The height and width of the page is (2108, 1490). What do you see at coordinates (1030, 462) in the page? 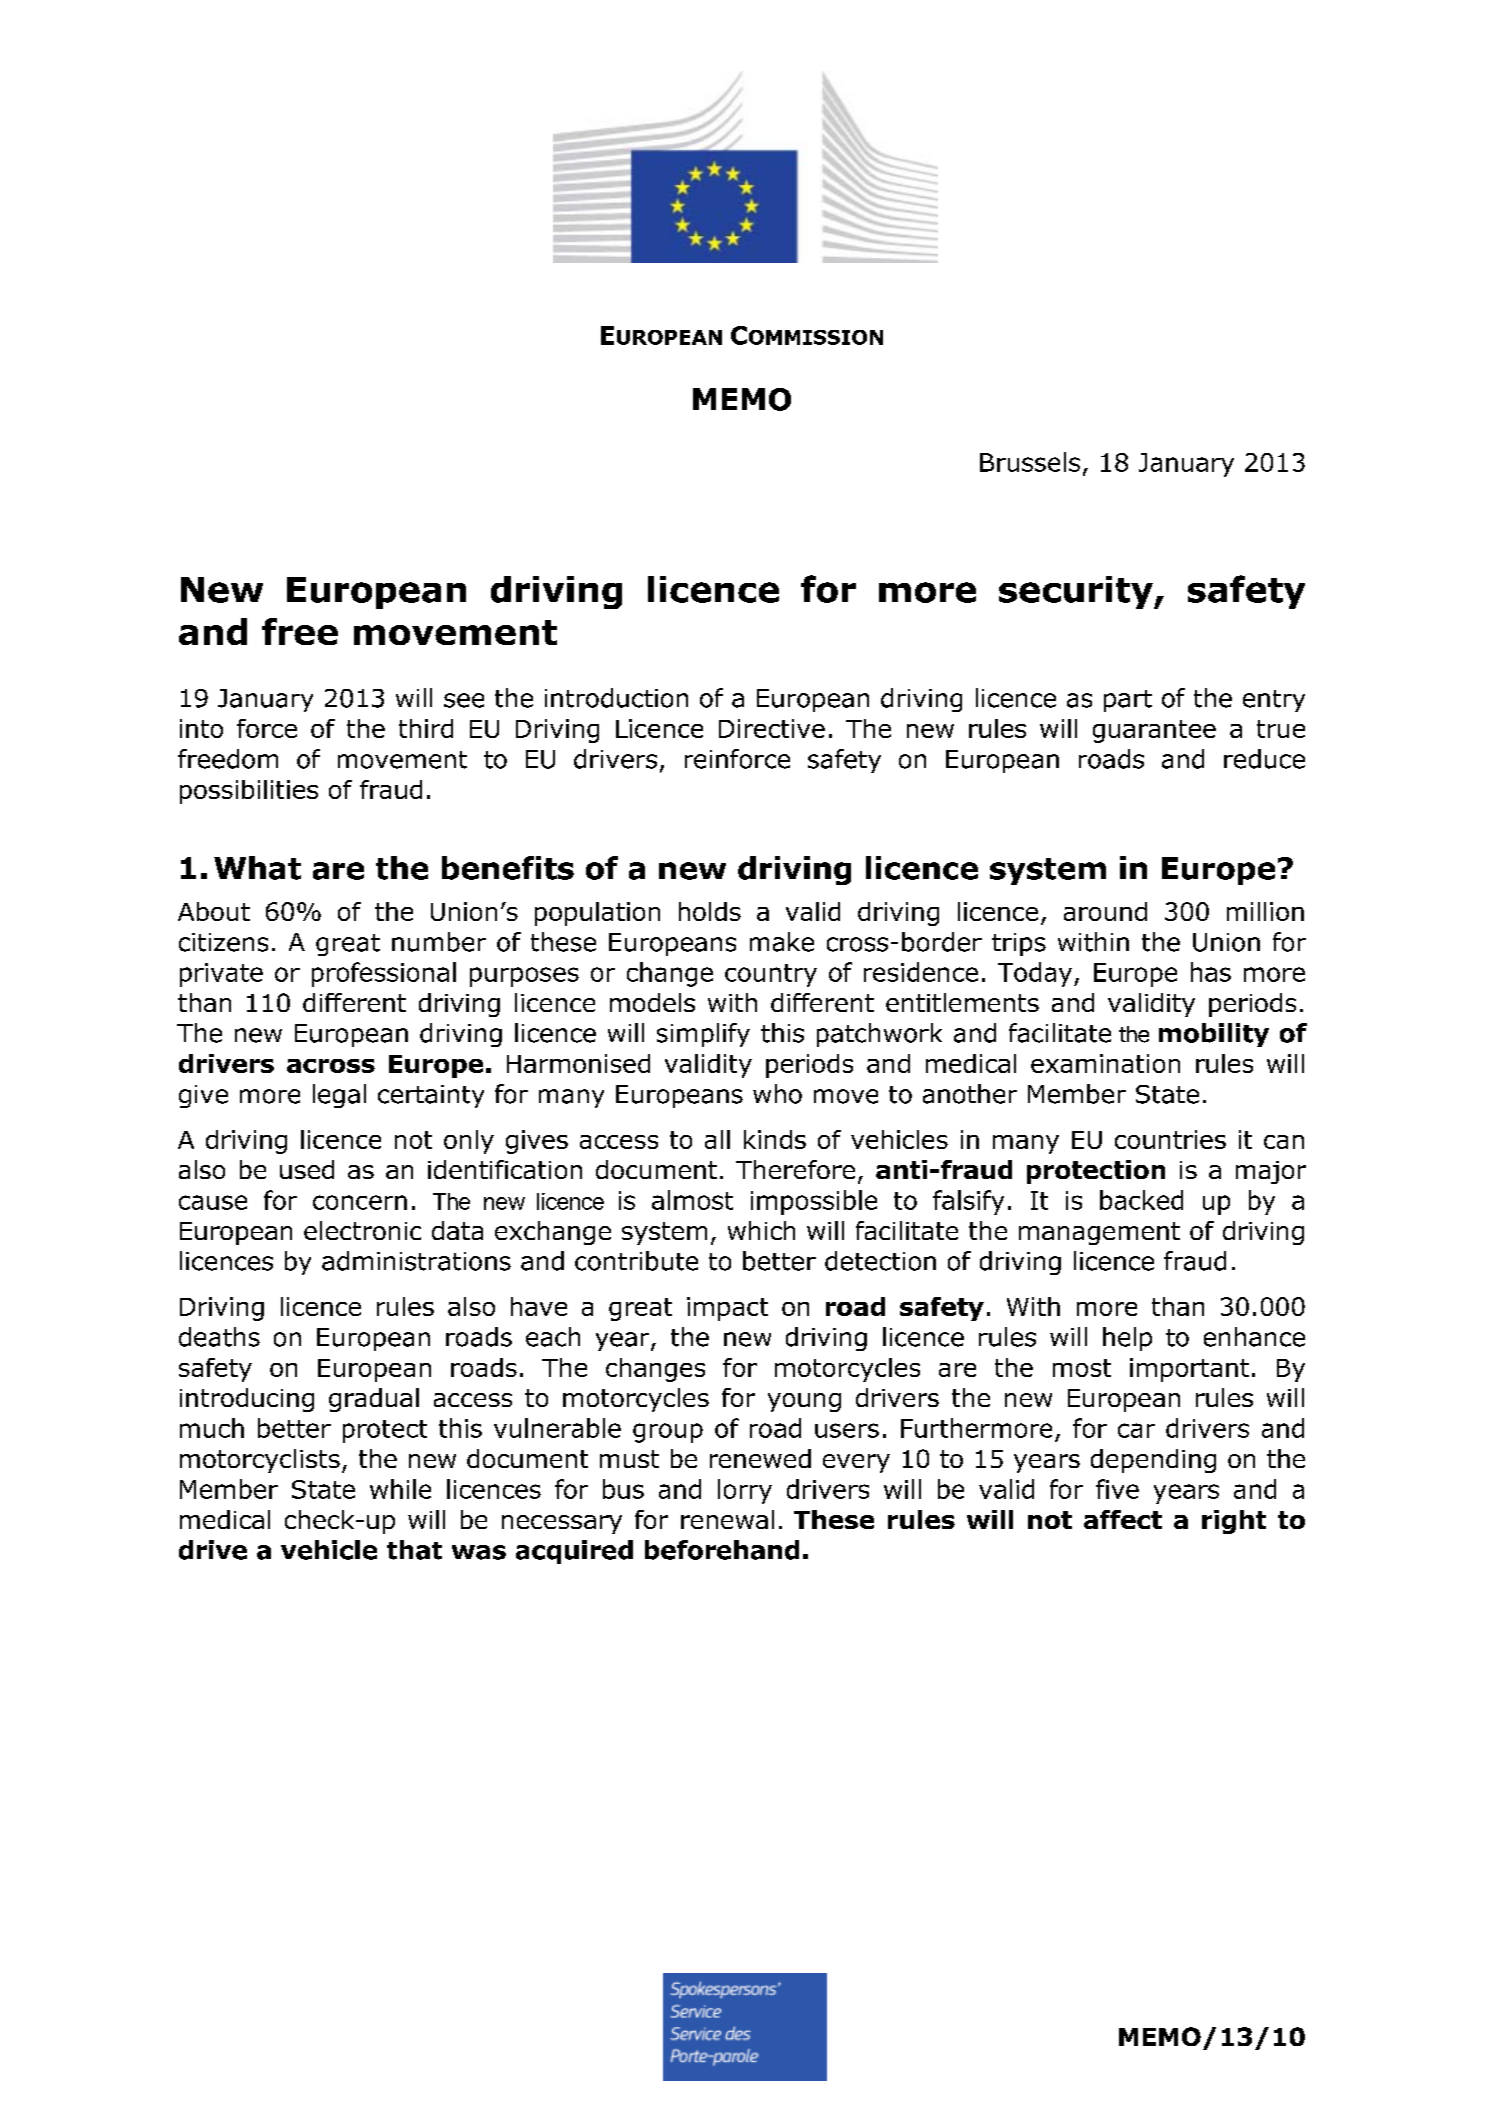
I see `Brussels` at bounding box center [1030, 462].
